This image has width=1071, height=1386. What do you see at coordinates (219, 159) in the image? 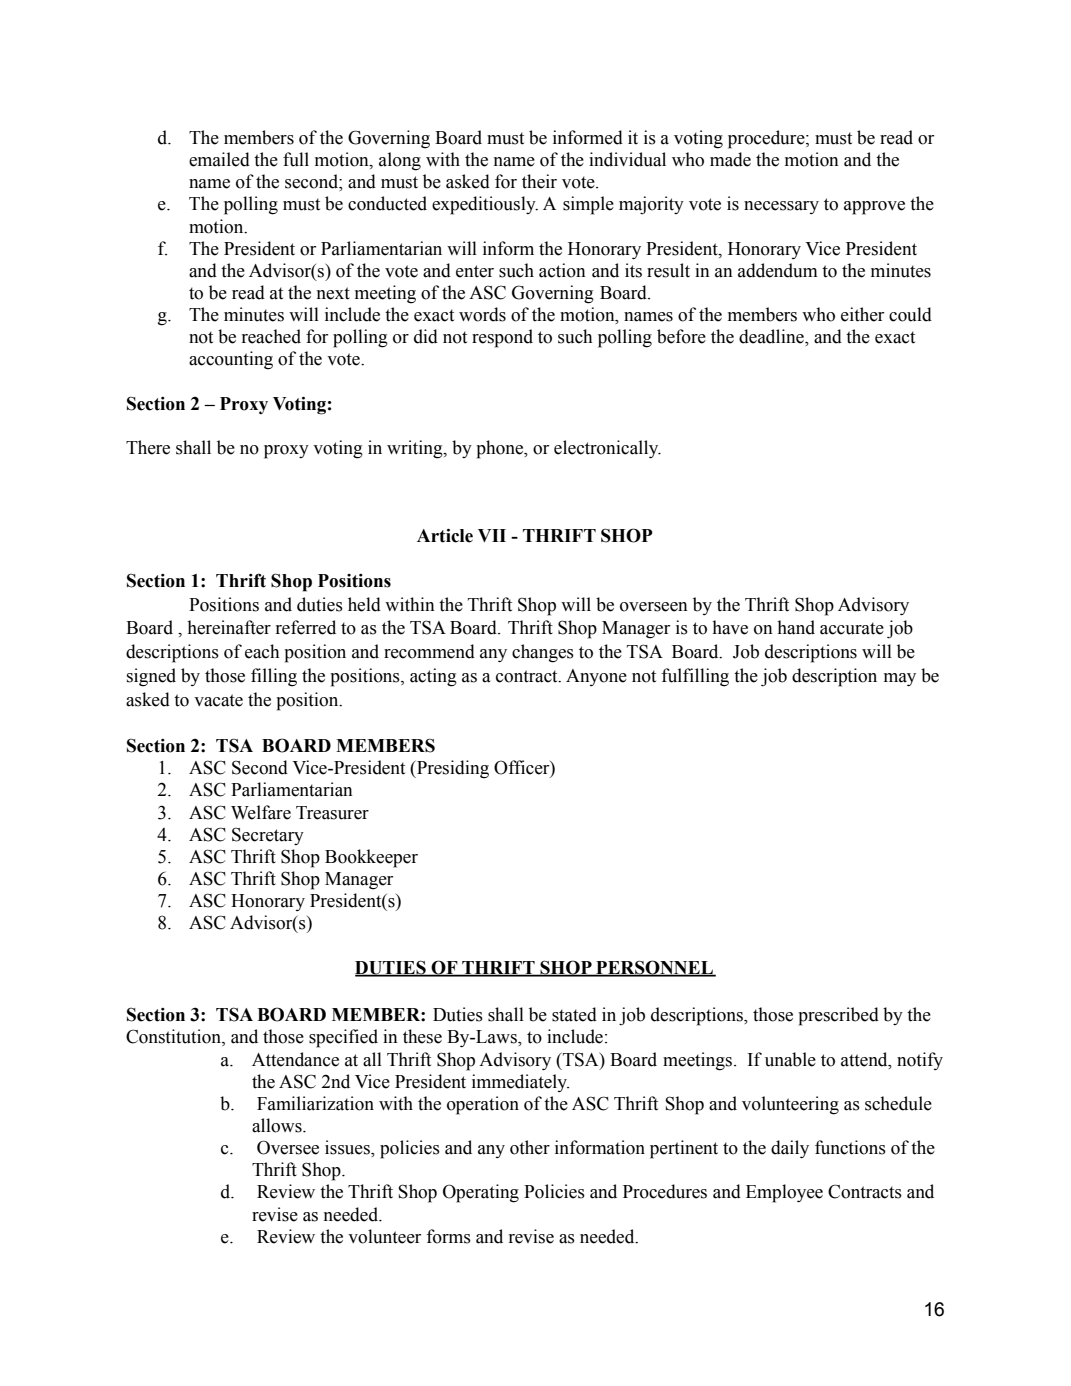
I see `emailed` at bounding box center [219, 159].
